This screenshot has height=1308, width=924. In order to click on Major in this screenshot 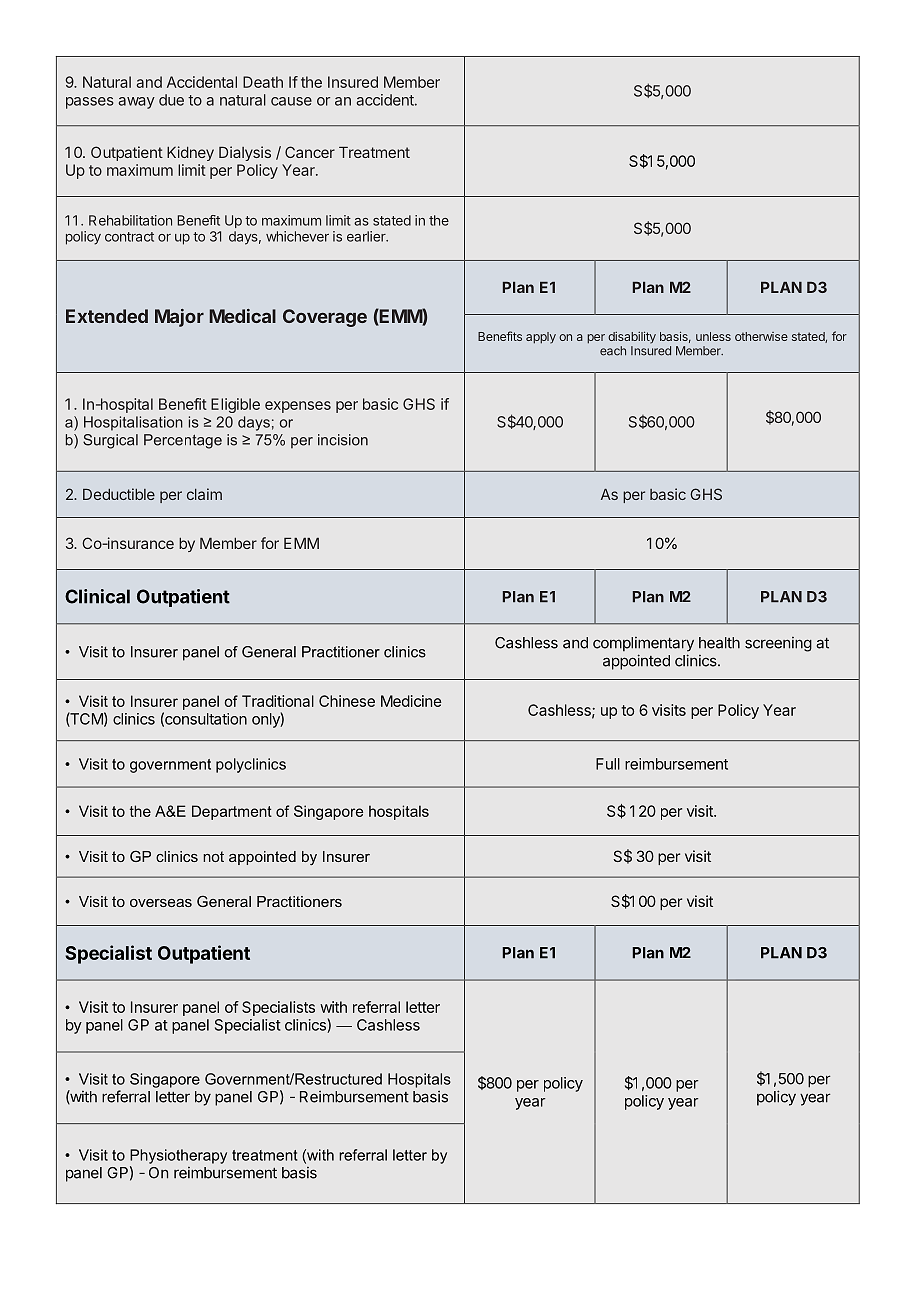, I will do `click(179, 318)`.
